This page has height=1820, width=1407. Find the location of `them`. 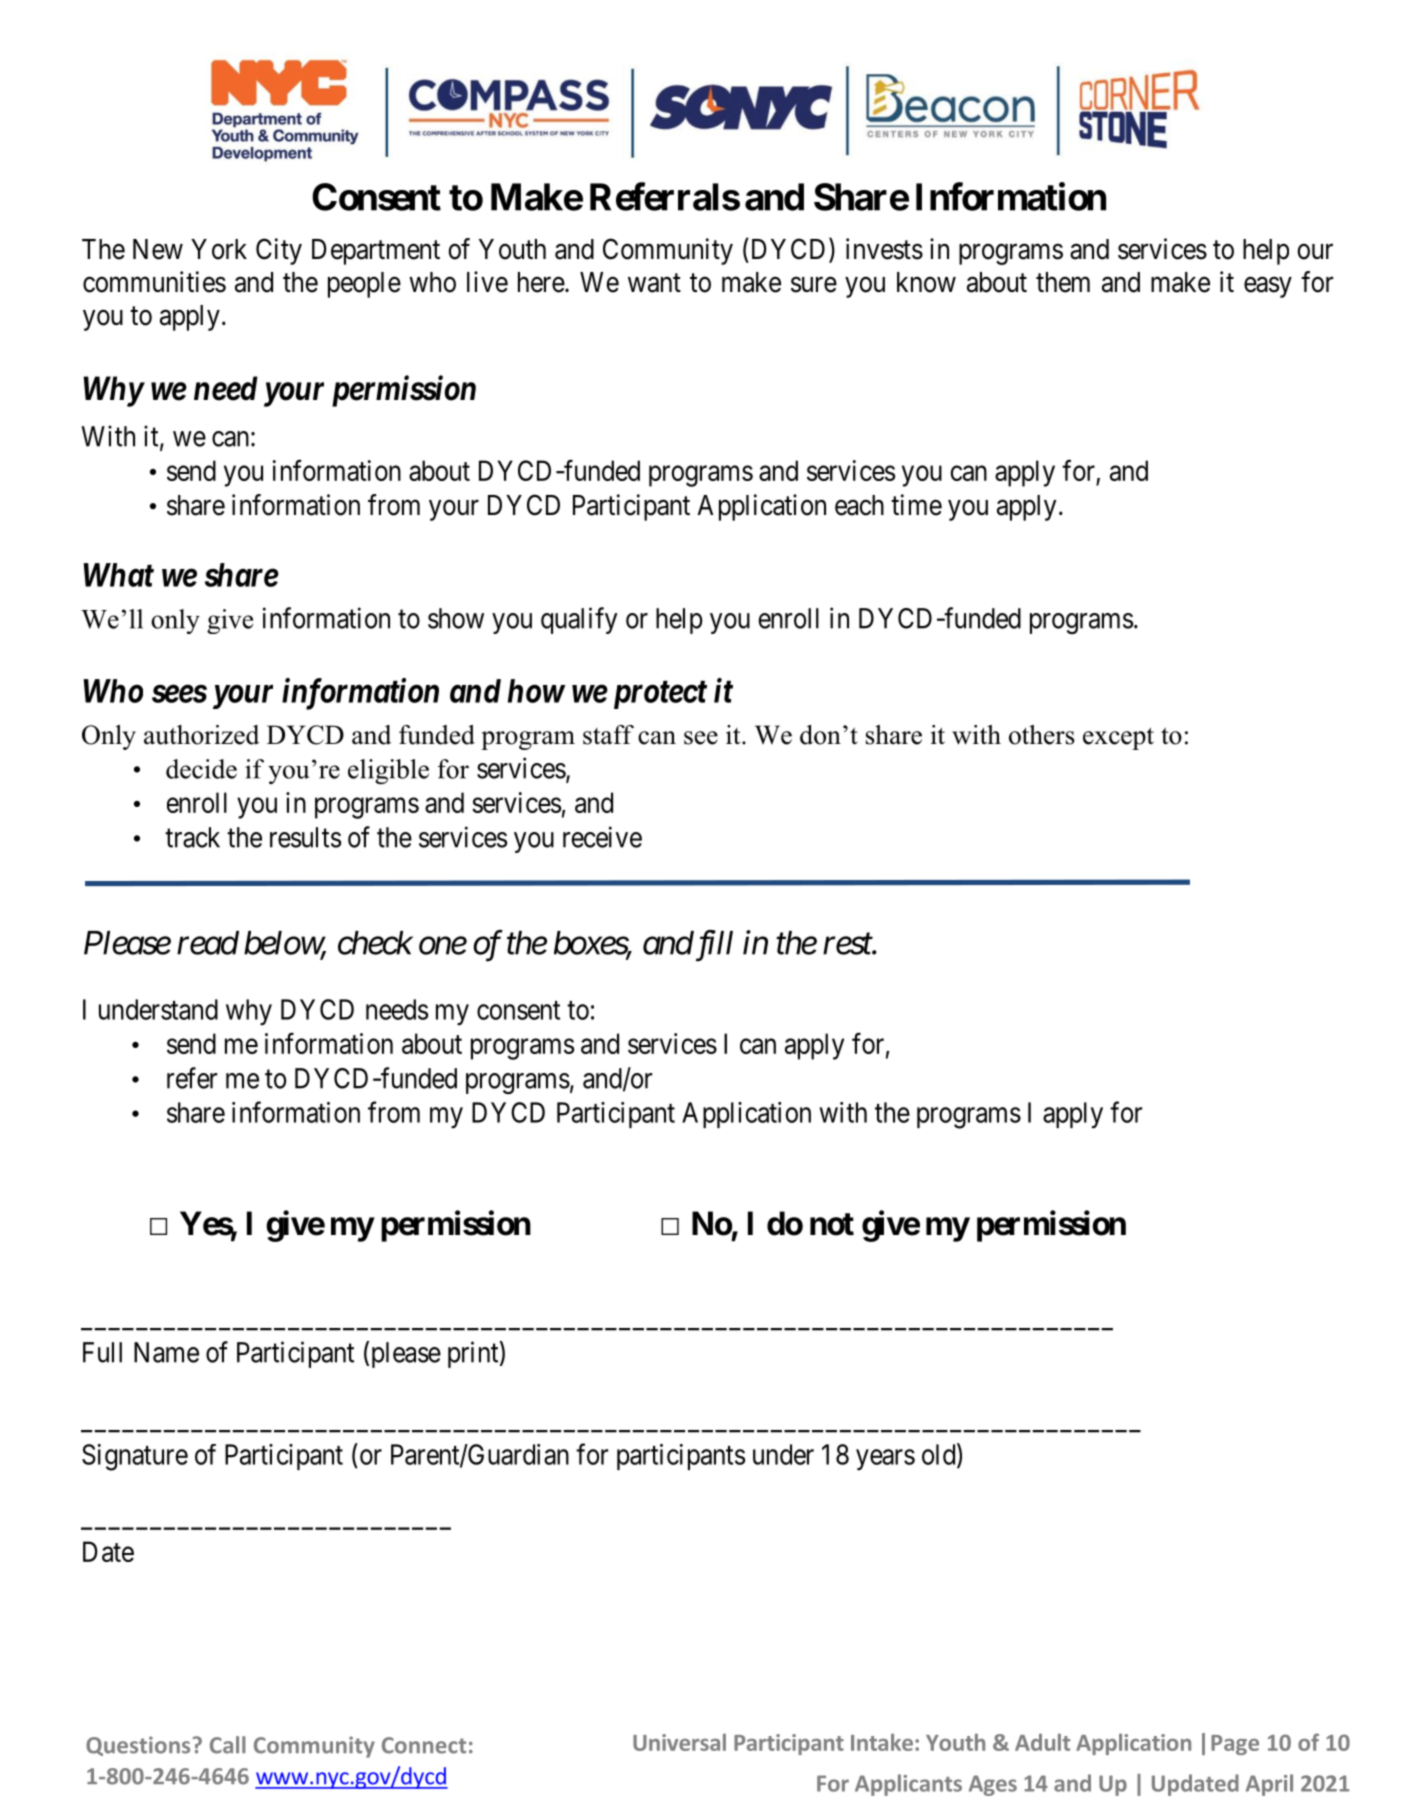

them is located at coordinates (1063, 282).
